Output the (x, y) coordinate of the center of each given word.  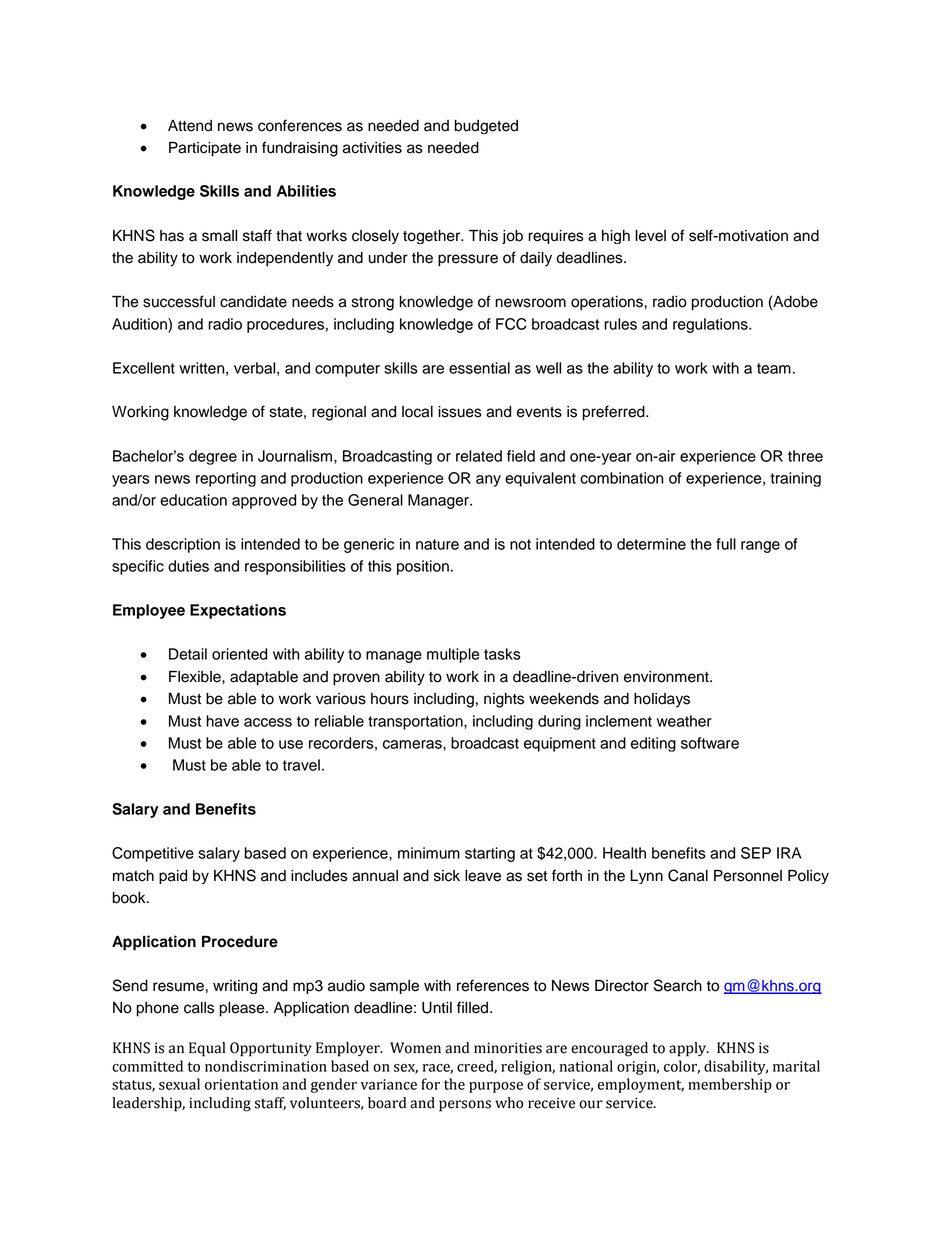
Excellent (144, 368)
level (650, 236)
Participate (205, 149)
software (710, 743)
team (774, 368)
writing (235, 987)
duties (188, 566)
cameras (413, 744)
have (222, 721)
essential (479, 368)
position (423, 567)
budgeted (486, 127)
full (726, 544)
